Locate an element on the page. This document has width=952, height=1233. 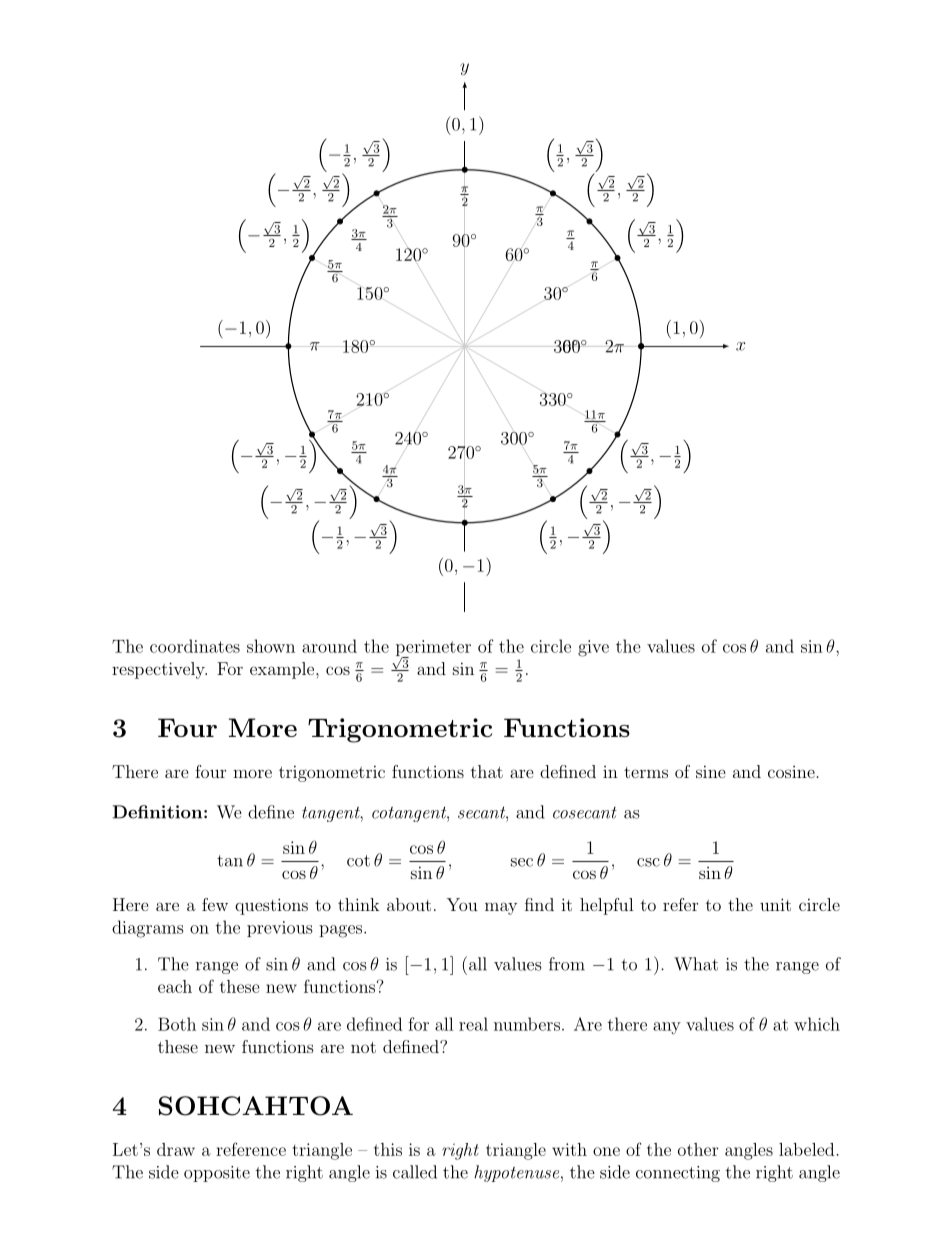
real is located at coordinates (473, 1024).
